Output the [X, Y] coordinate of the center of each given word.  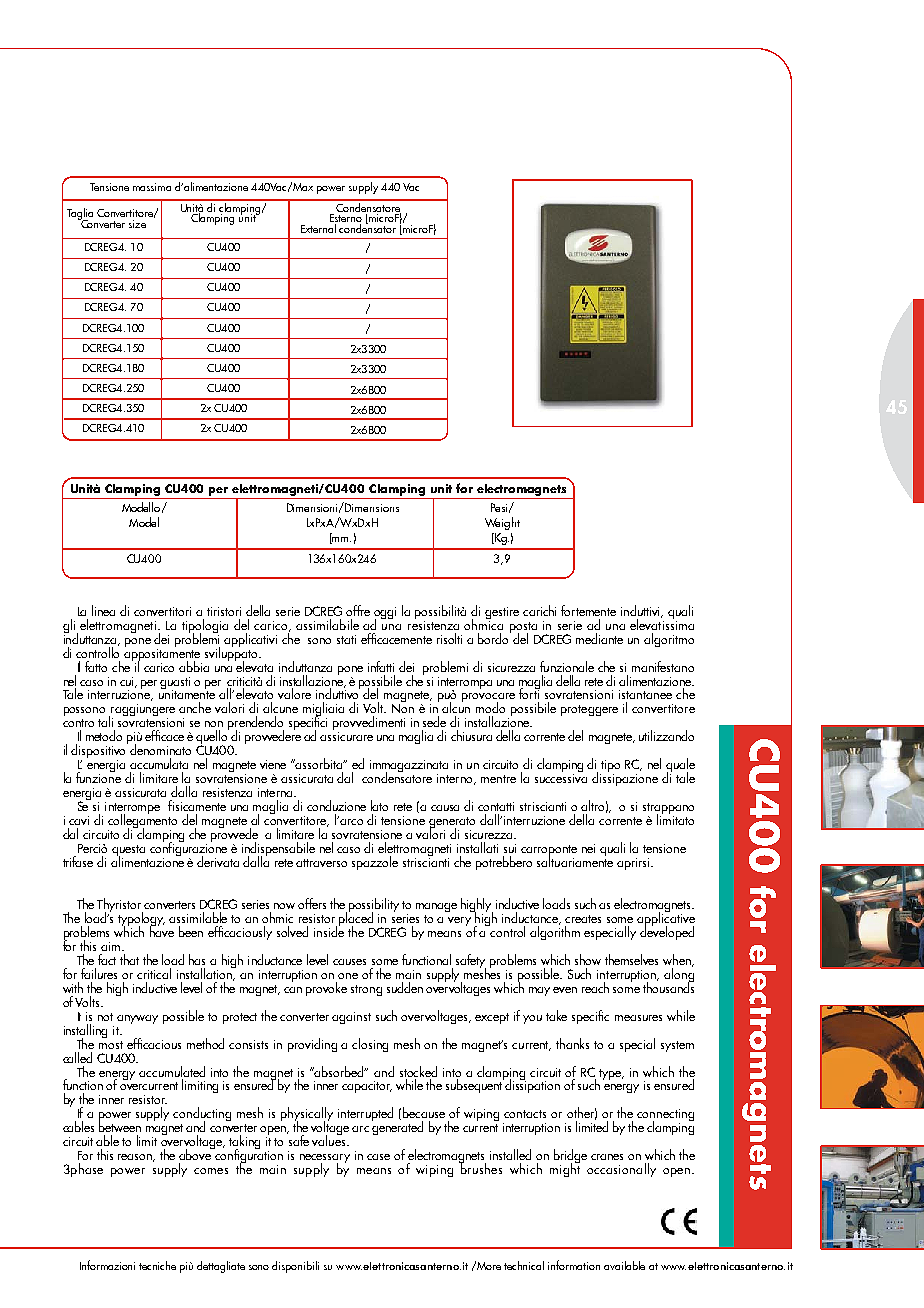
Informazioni [107, 1265]
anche [195, 707]
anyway [137, 1019]
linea [103, 610]
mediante [599, 638]
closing [370, 1045]
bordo [494, 637]
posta [523, 628]
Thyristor [120, 906]
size [137, 224]
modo [490, 707]
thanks [572, 1043]
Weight [502, 523]
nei [588, 848]
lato [379, 805]
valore [294, 693]
